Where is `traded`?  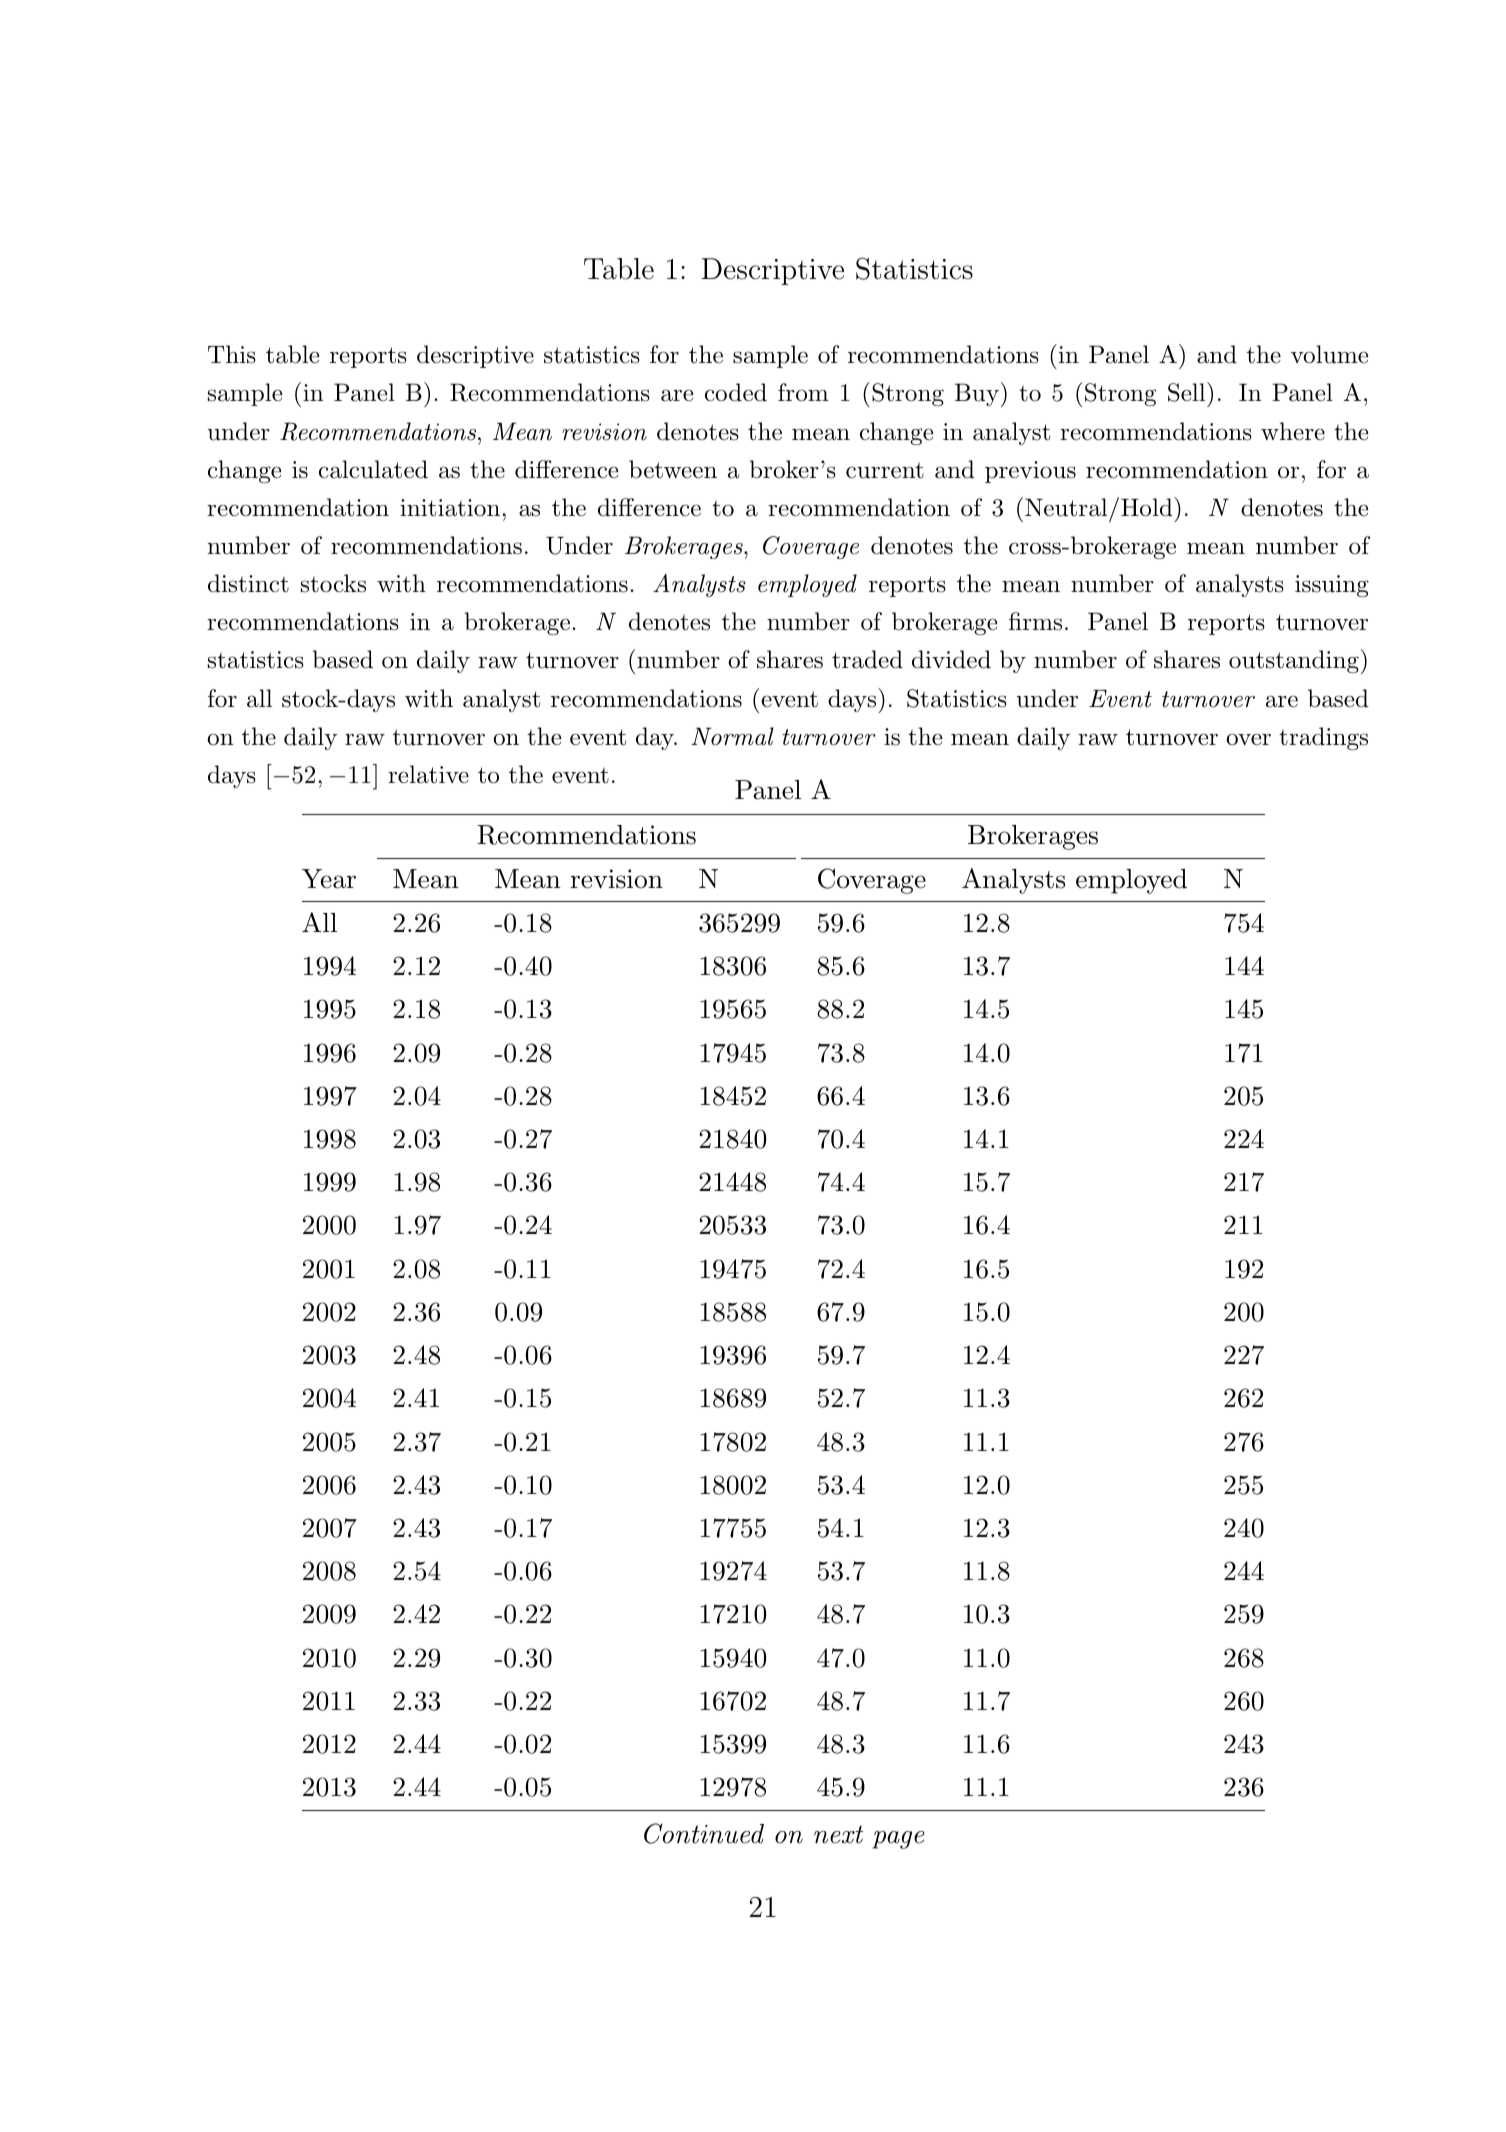
traded is located at coordinates (867, 659).
